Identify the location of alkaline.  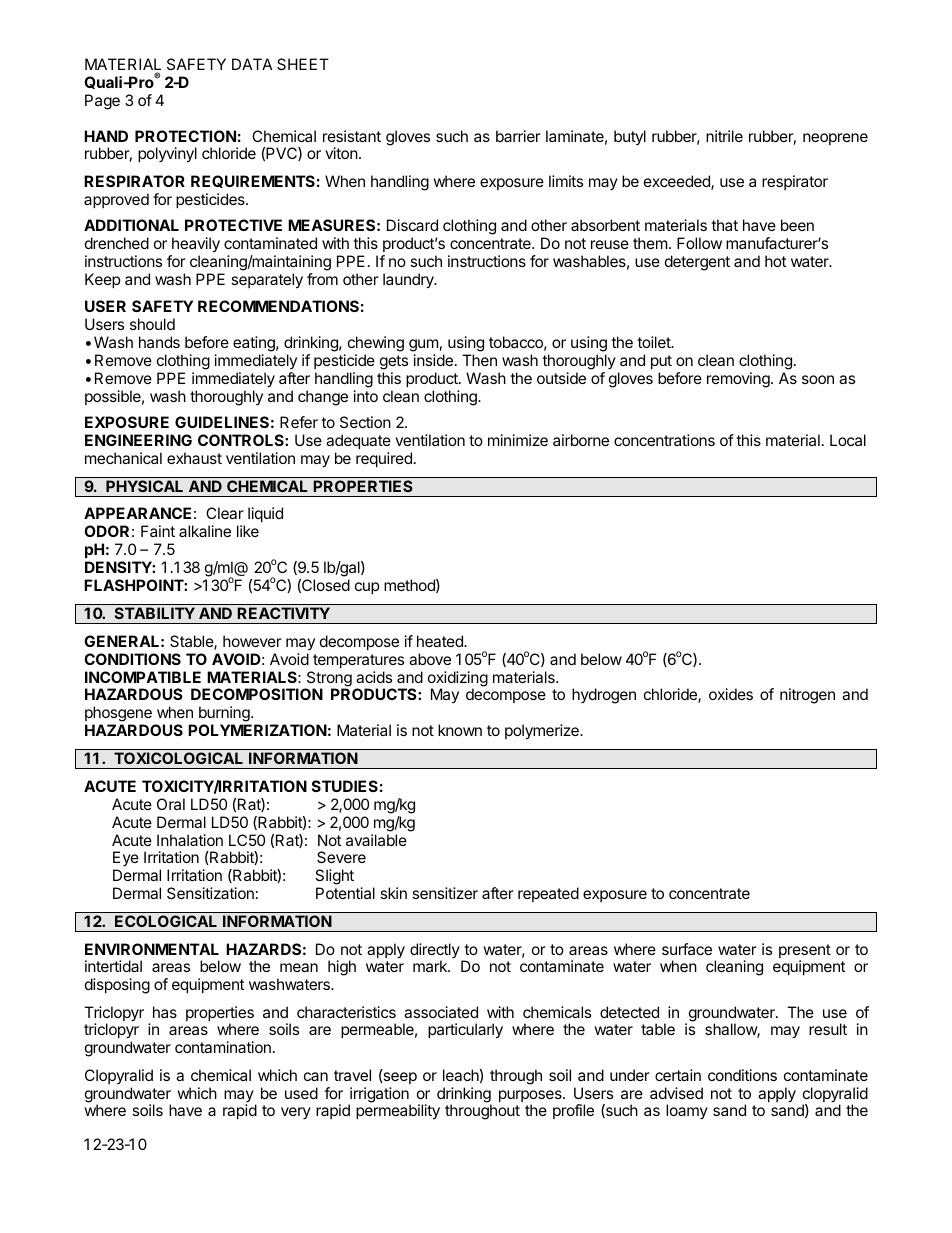
(205, 531).
